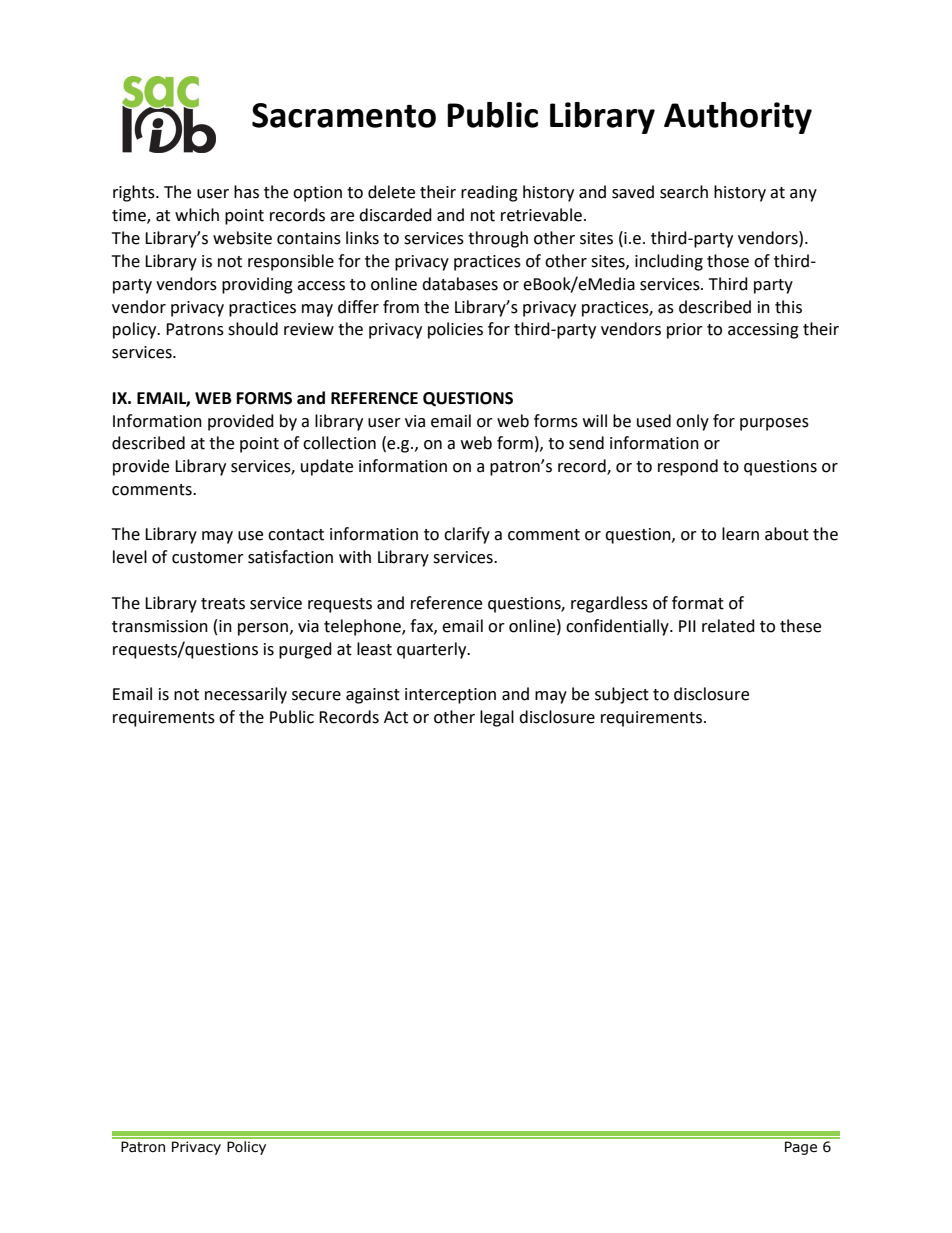  I want to click on learn, so click(740, 534).
